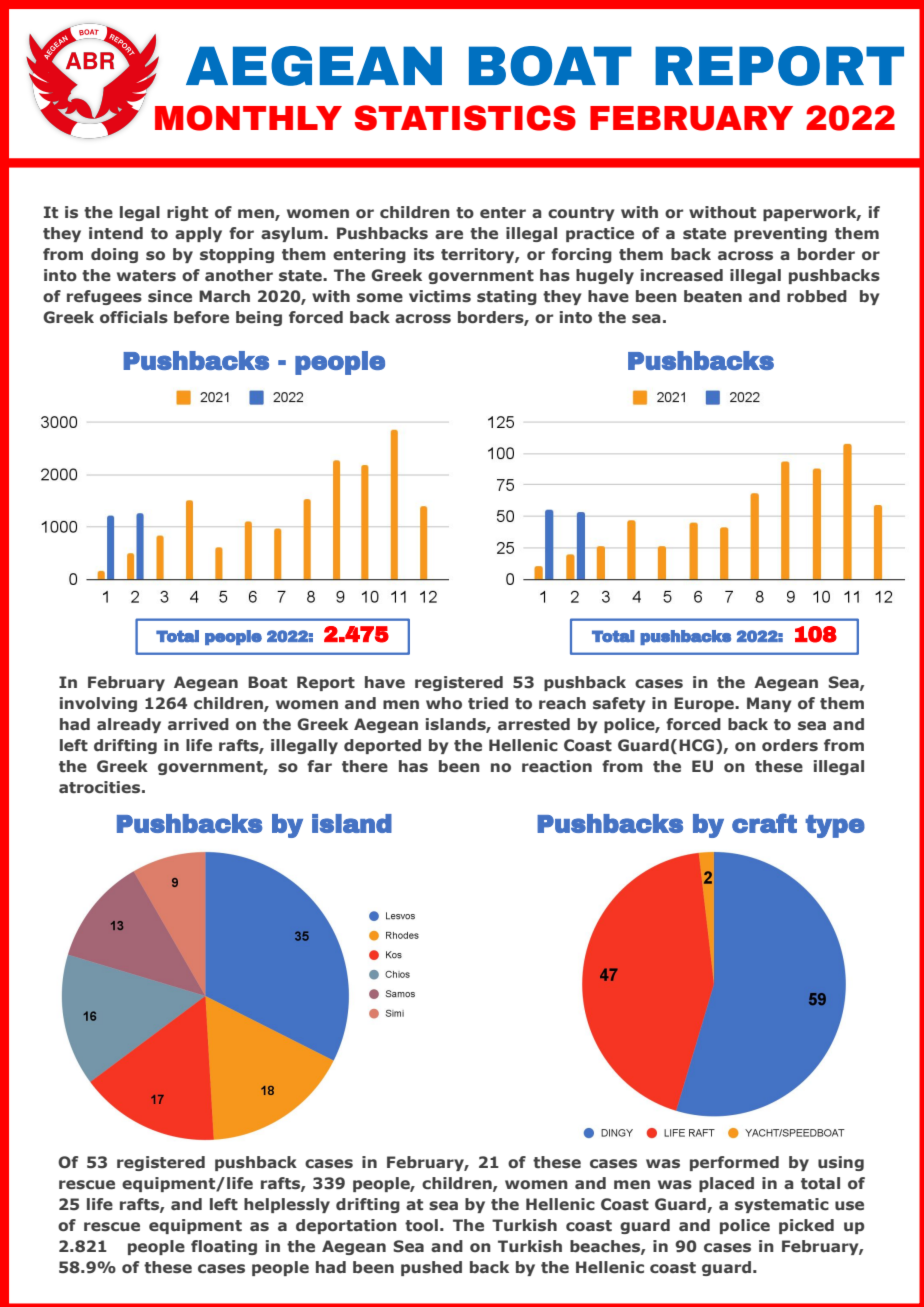 This screenshot has height=1307, width=924. What do you see at coordinates (488, 703) in the screenshot?
I see `tried` at bounding box center [488, 703].
